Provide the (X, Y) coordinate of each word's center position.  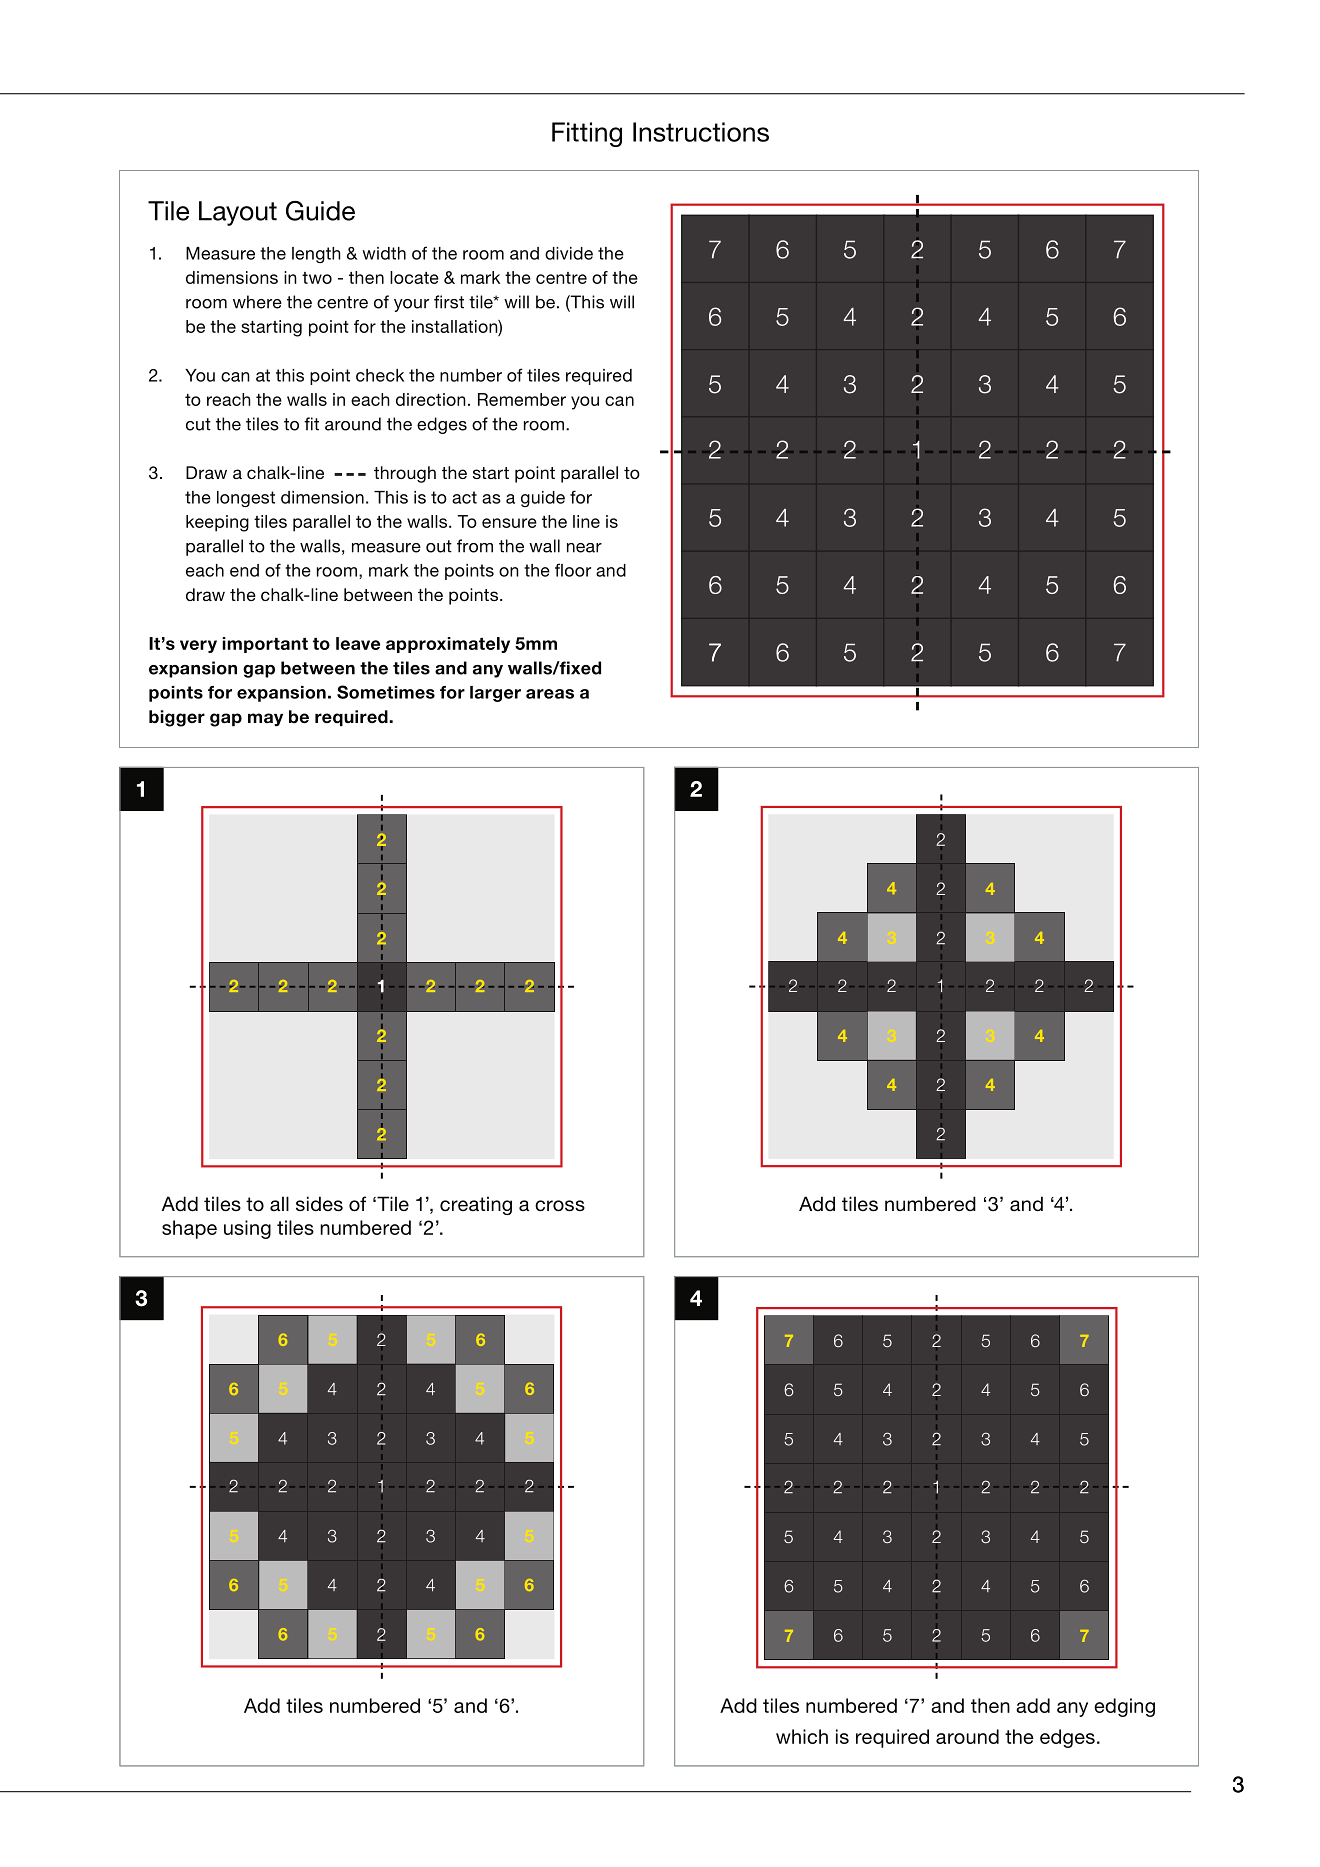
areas (550, 694)
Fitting (587, 134)
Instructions (701, 132)
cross (560, 1206)
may (265, 719)
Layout (238, 213)
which (802, 1736)
